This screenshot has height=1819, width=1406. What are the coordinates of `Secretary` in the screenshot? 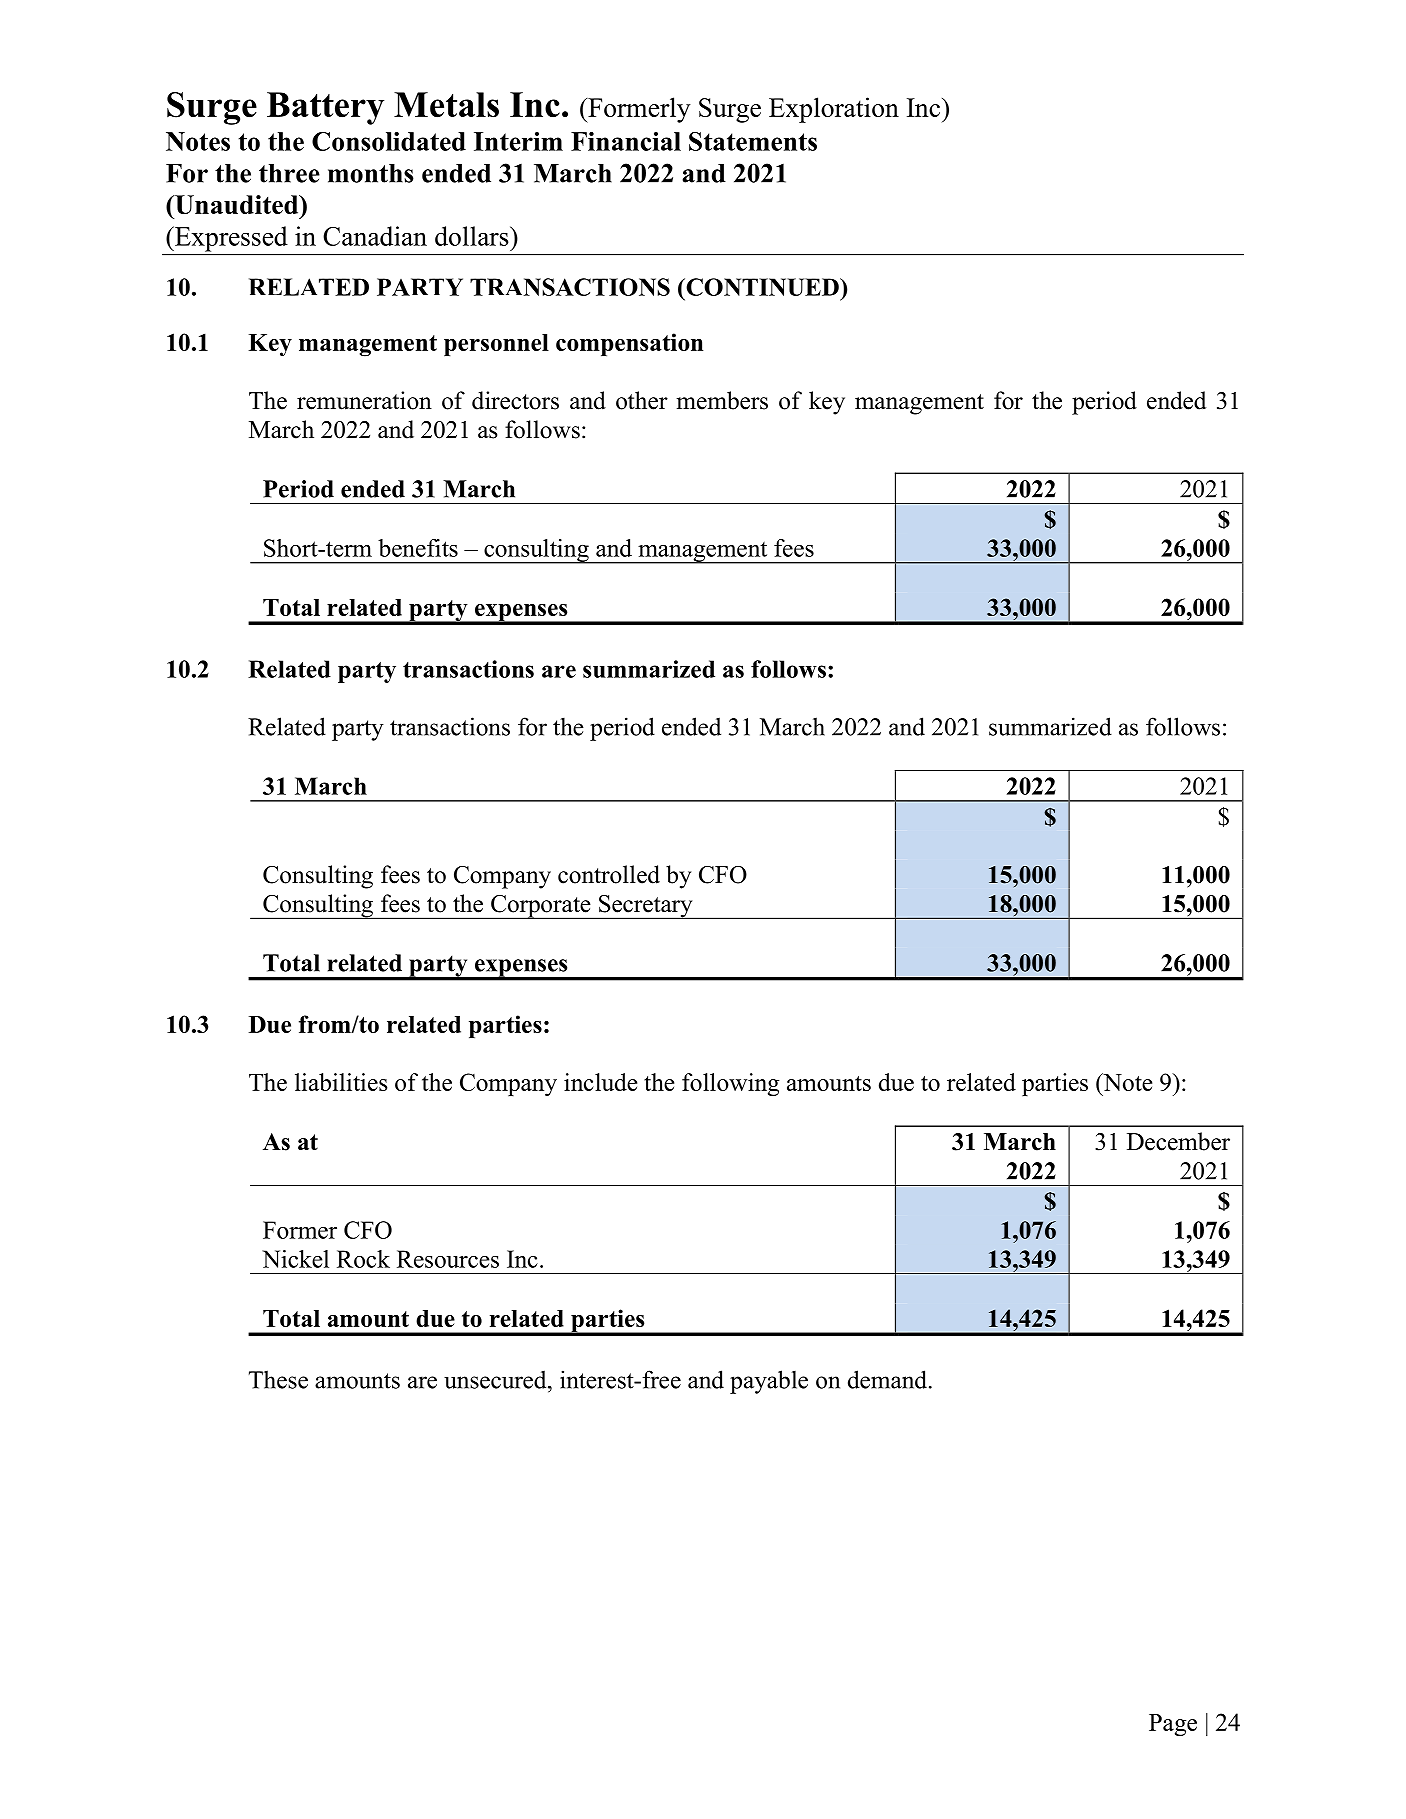 It's located at (646, 907).
